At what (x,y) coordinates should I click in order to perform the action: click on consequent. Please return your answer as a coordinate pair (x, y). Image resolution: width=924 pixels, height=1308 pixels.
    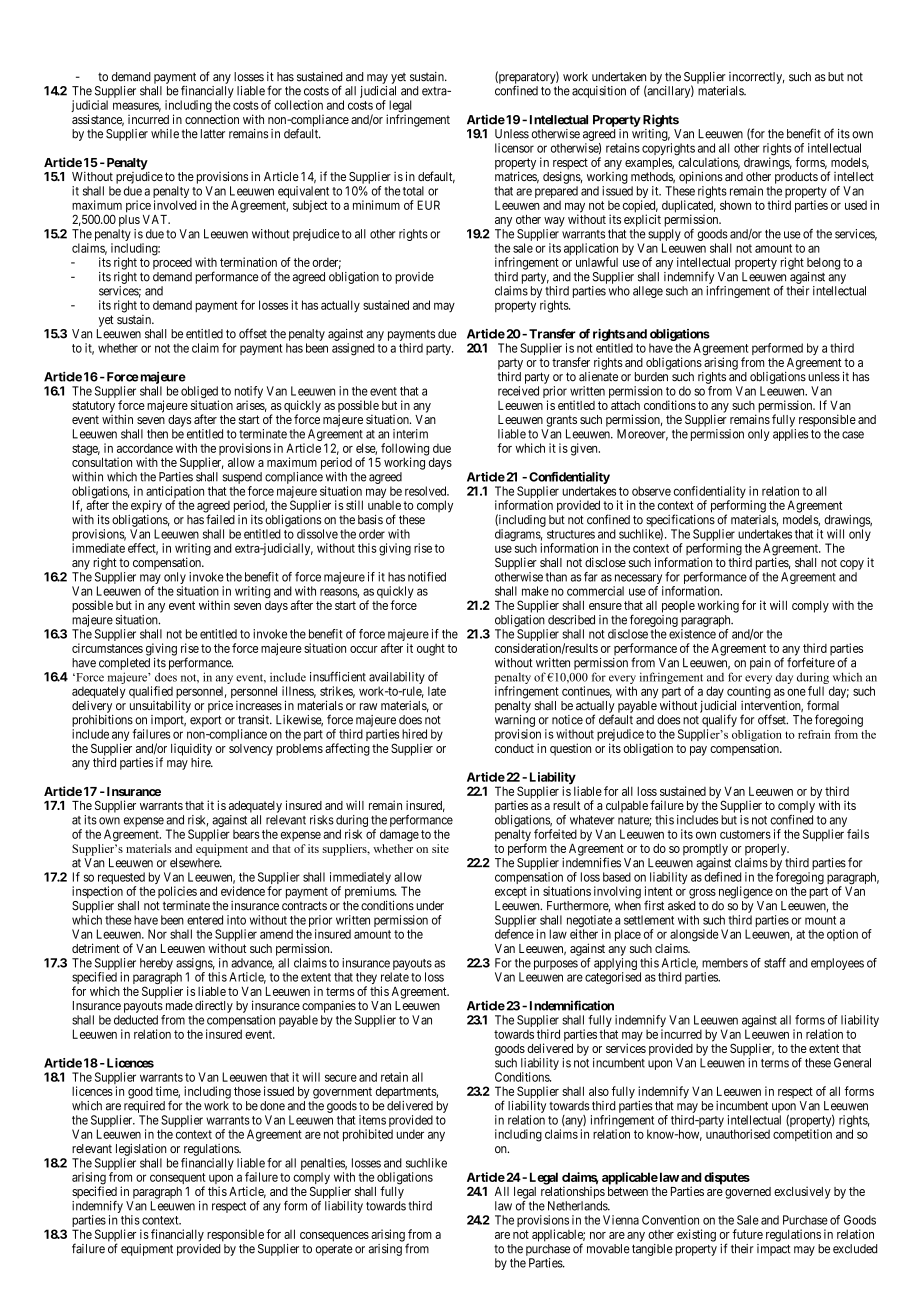
    Looking at the image, I should click on (178, 1180).
